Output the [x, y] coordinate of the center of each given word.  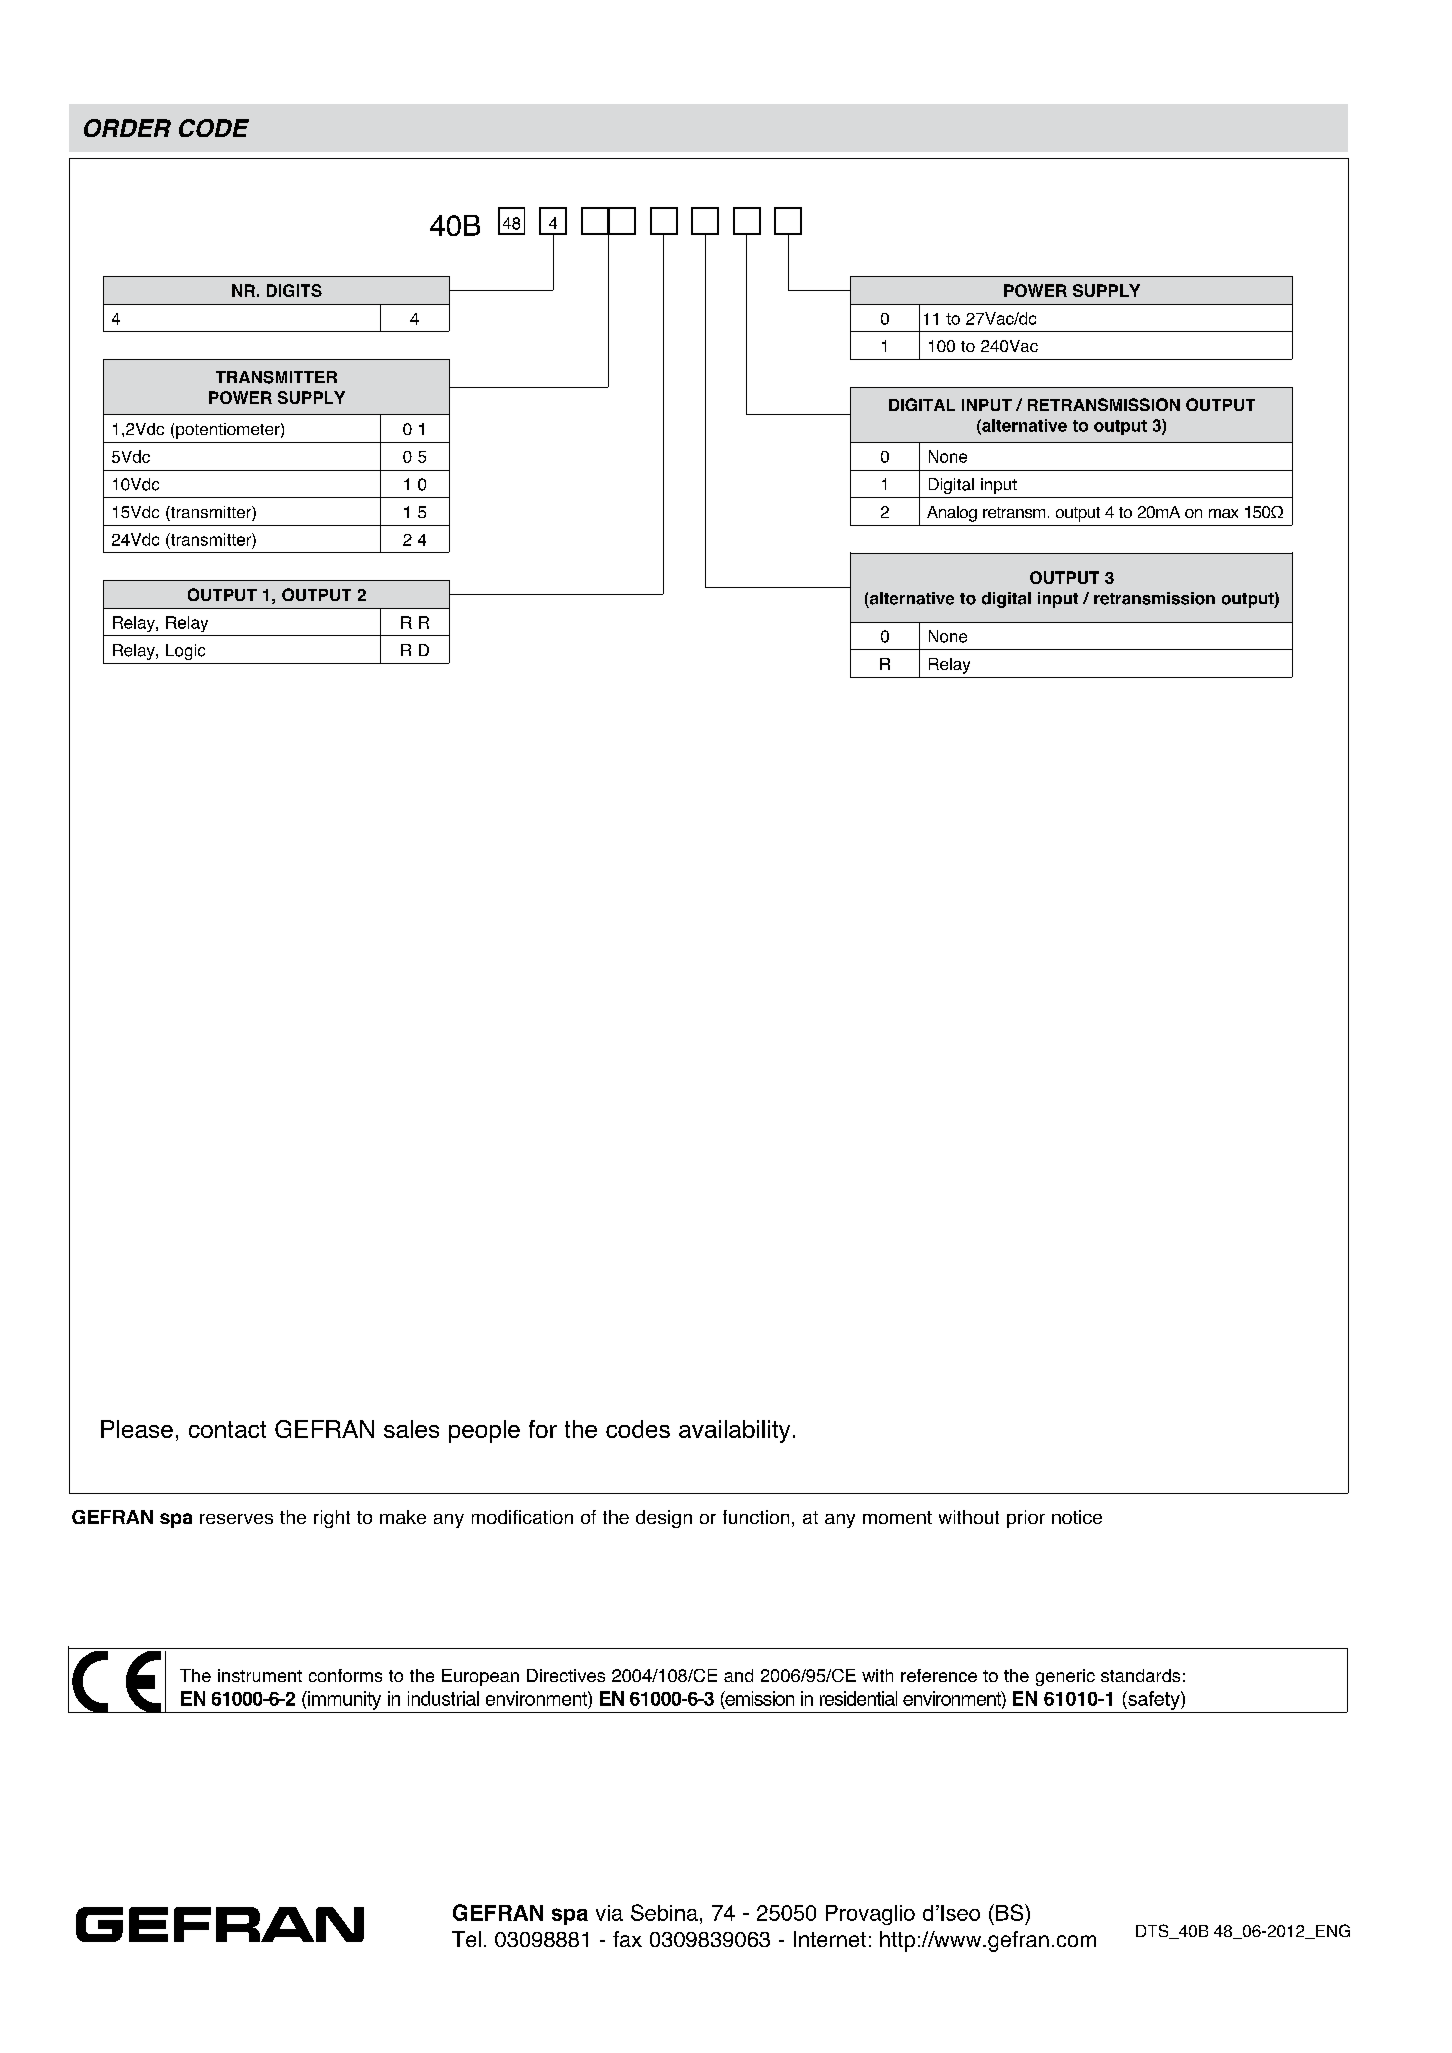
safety [1154, 1700]
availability [734, 1431]
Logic [185, 652]
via [609, 1913]
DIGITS [294, 290]
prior [1026, 1519]
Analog [952, 514]
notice [1077, 1517]
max [1223, 513]
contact [227, 1429]
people [484, 1431]
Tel [466, 1939]
